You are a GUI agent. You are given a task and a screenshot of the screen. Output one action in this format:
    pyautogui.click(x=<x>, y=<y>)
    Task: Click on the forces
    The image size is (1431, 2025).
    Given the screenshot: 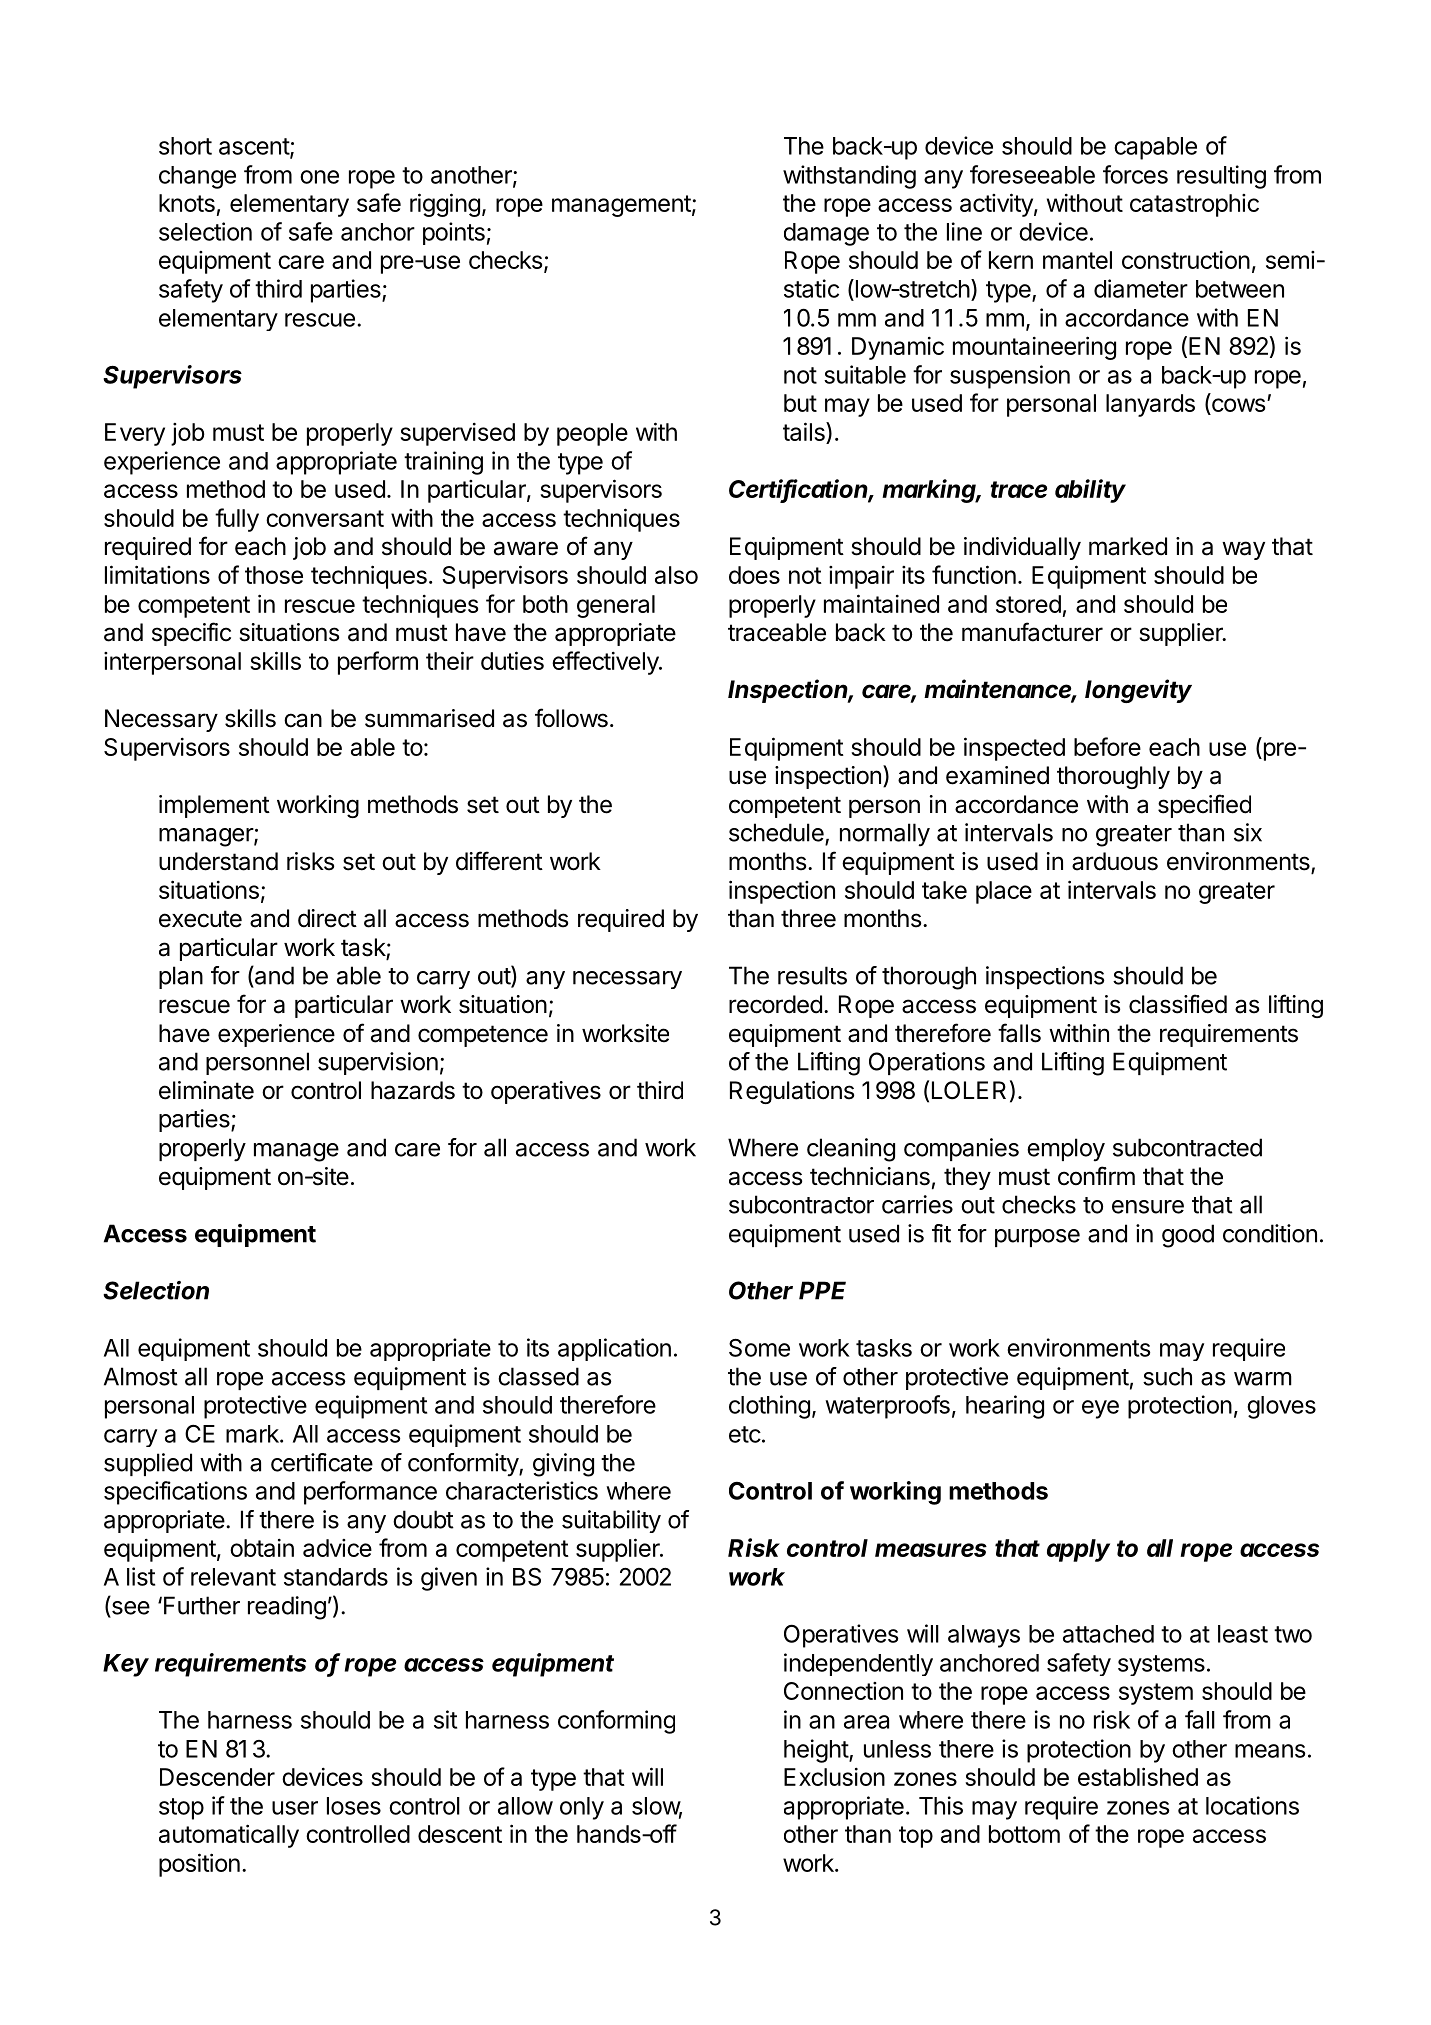 What is the action you would take?
    pyautogui.click(x=1135, y=174)
